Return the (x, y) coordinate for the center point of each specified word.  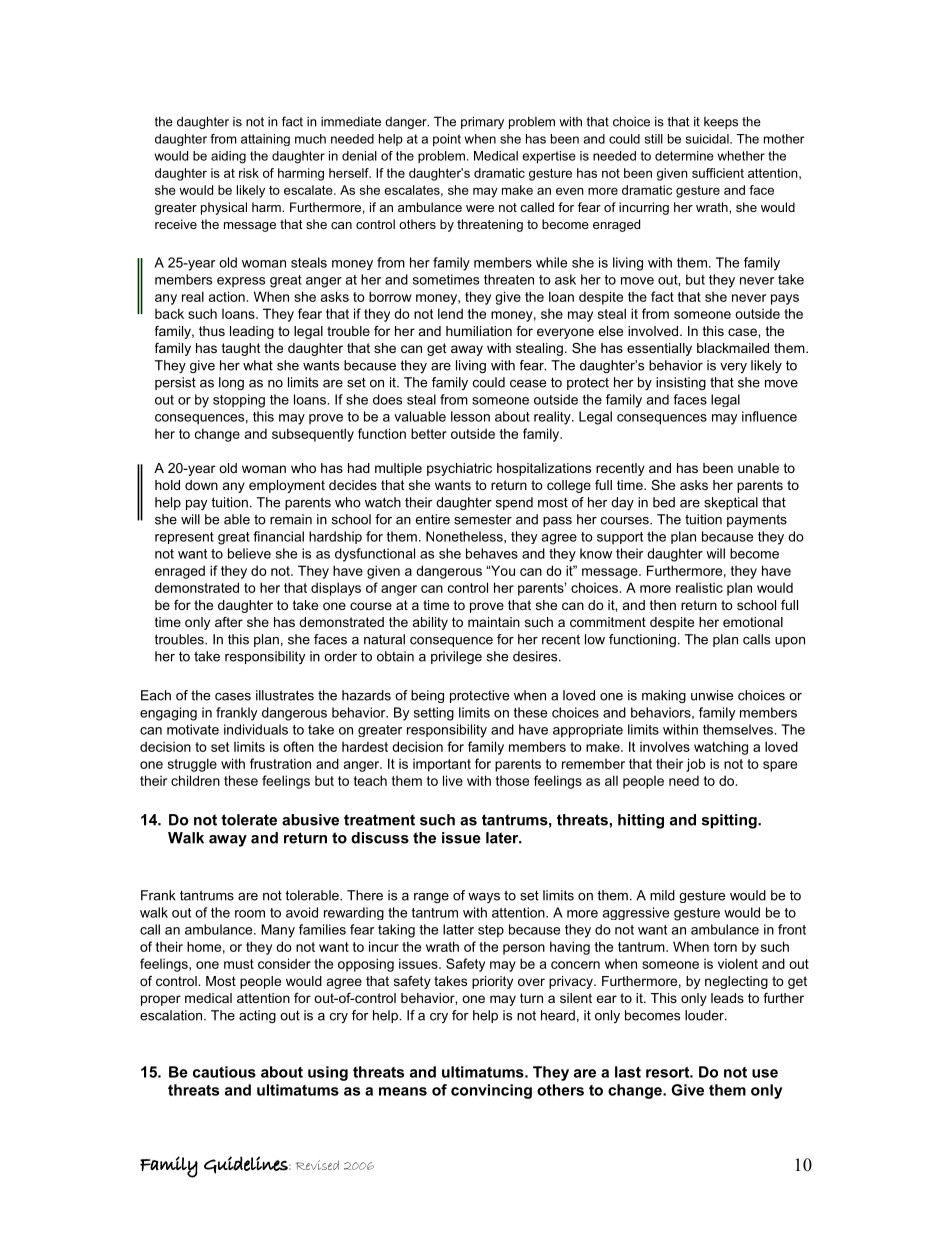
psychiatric (459, 469)
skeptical (731, 503)
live (453, 780)
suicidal (708, 139)
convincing (491, 1091)
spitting (730, 821)
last (628, 1072)
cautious (224, 1072)
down (201, 485)
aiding (228, 157)
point (447, 140)
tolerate (249, 820)
